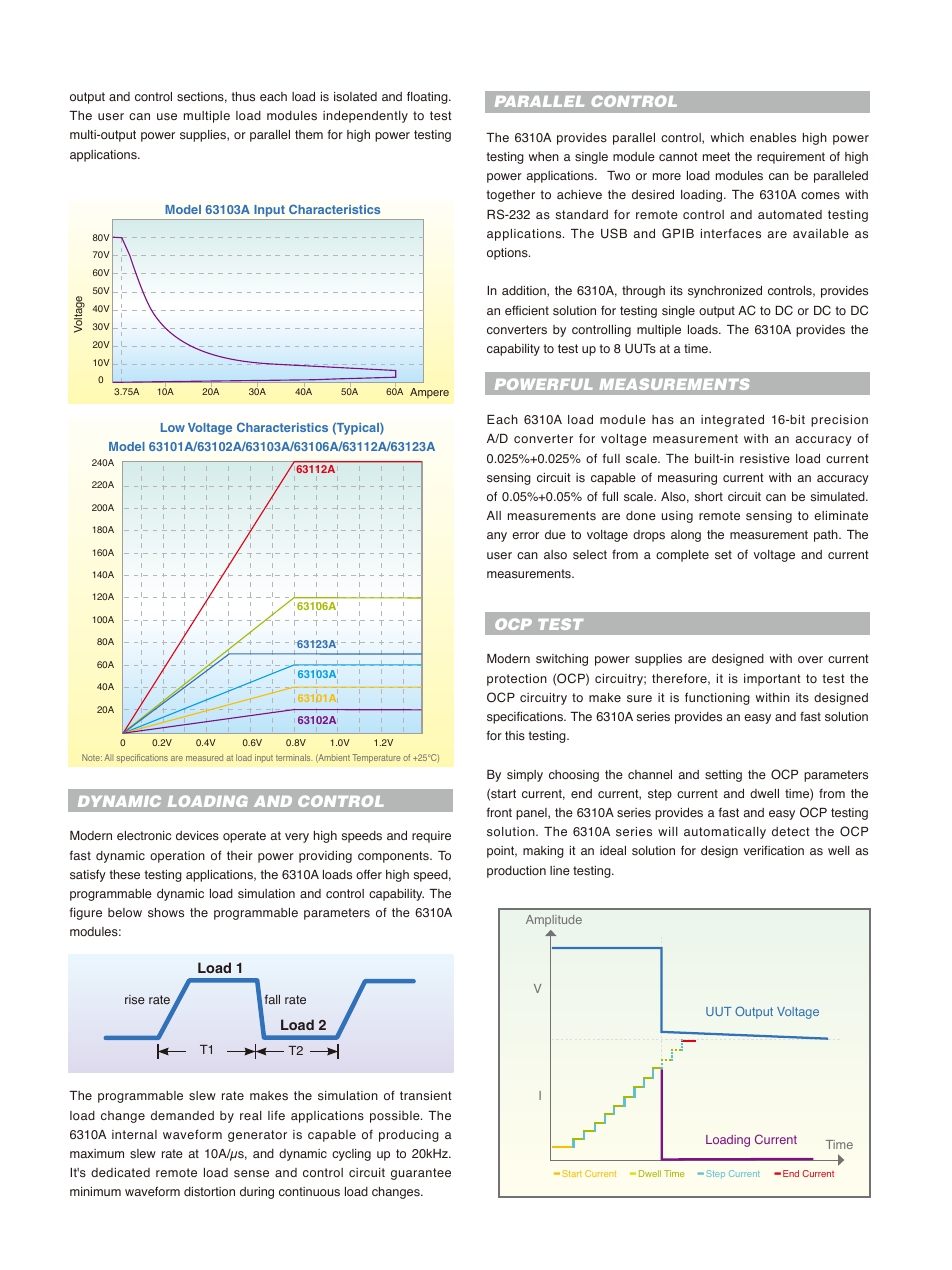 This screenshot has height=1270, width=952. I want to click on efficient, so click(527, 310).
